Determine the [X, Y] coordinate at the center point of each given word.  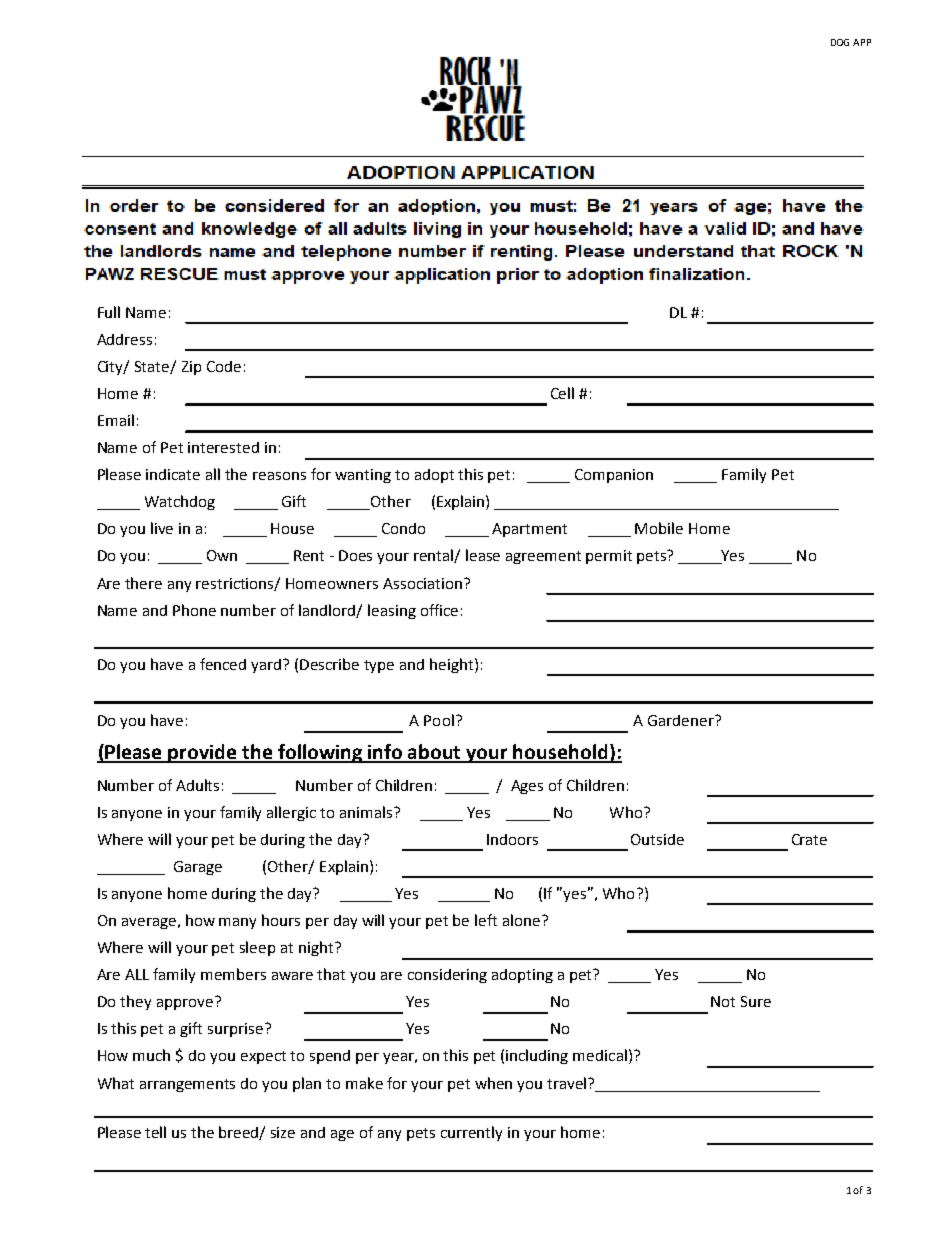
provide [203, 753]
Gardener [682, 720]
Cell [562, 393]
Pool [439, 720]
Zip [191, 368]
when [493, 1083]
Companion [614, 476]
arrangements [187, 1085]
